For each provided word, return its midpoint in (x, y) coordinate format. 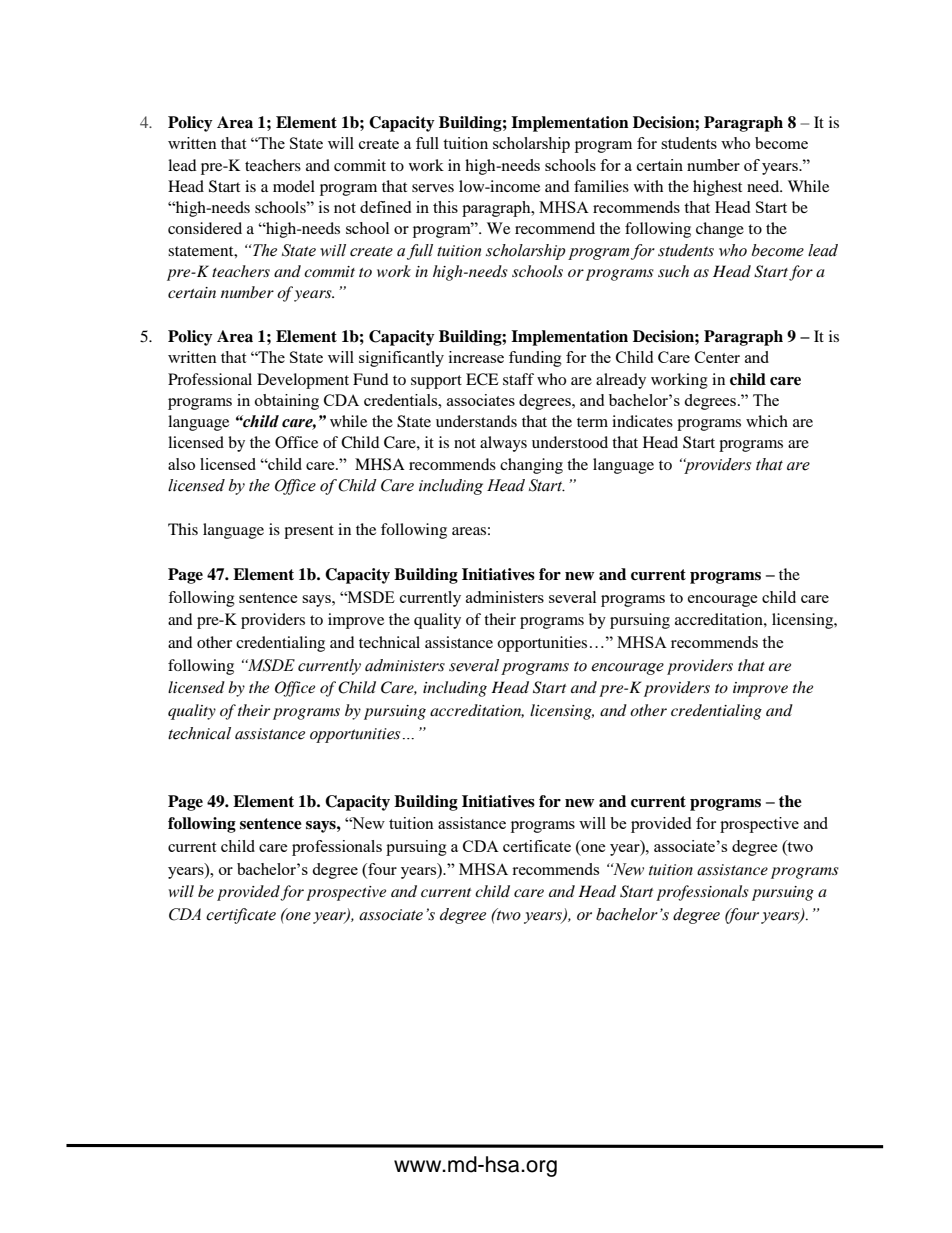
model (294, 186)
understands (476, 421)
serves (433, 188)
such (673, 271)
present (309, 532)
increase (476, 357)
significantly (401, 359)
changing (531, 466)
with (648, 186)
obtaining (287, 402)
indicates (642, 421)
